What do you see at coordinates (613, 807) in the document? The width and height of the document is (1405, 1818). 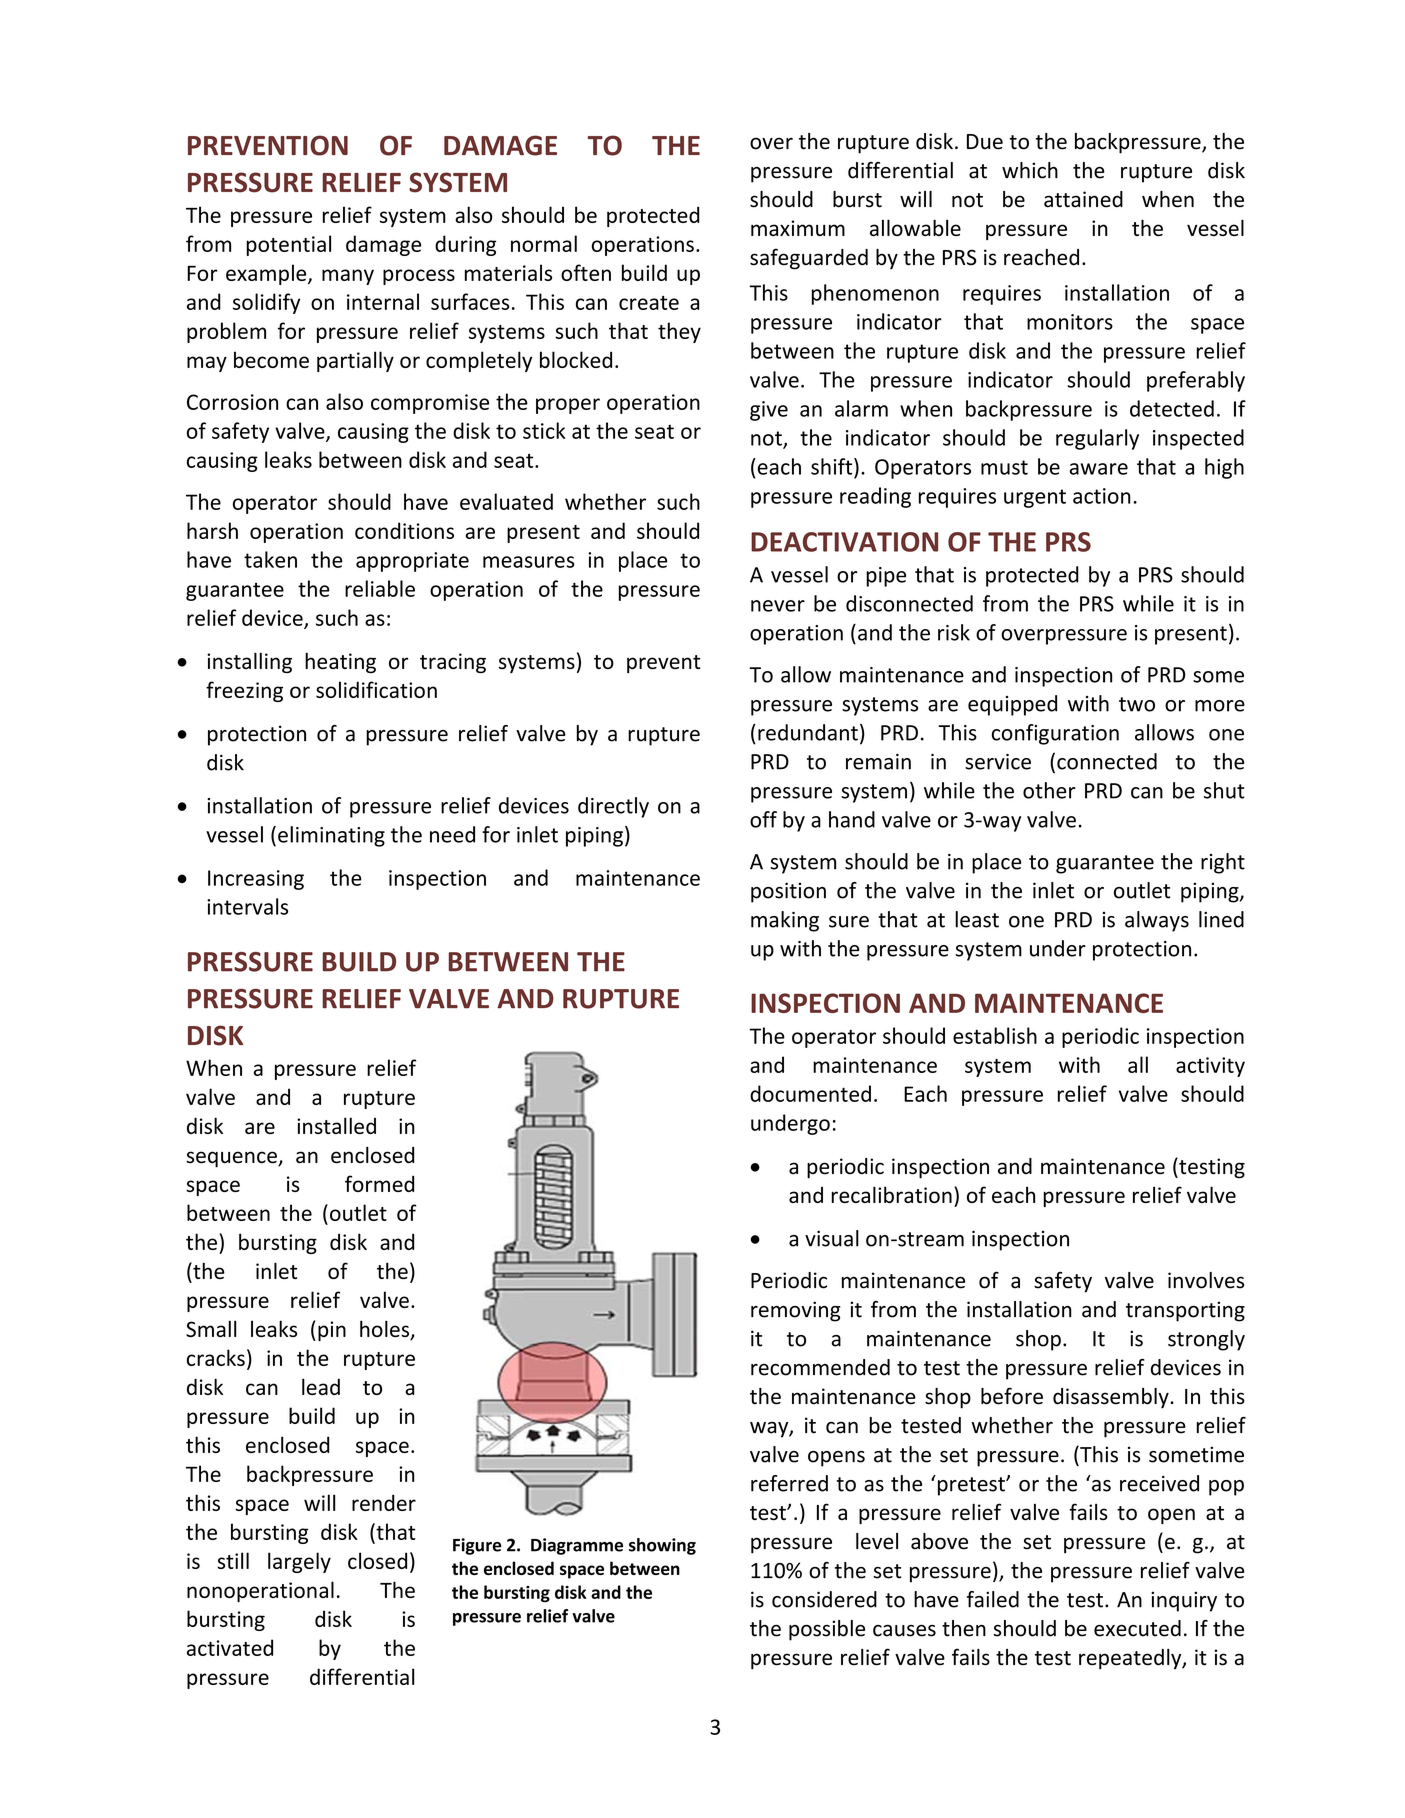 I see `directly` at bounding box center [613, 807].
